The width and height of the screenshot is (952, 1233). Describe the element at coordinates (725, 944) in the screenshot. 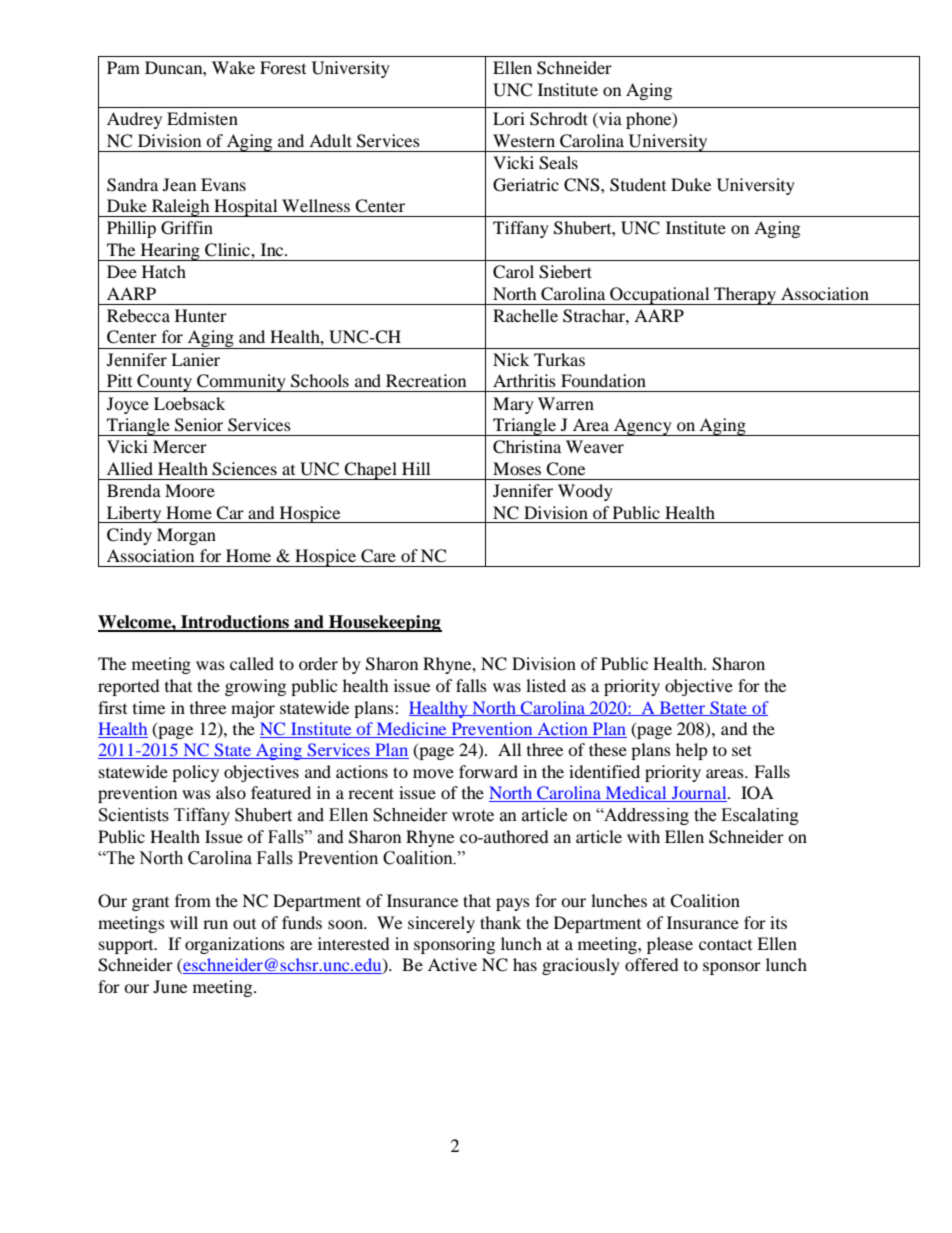

I see `contact` at that location.
